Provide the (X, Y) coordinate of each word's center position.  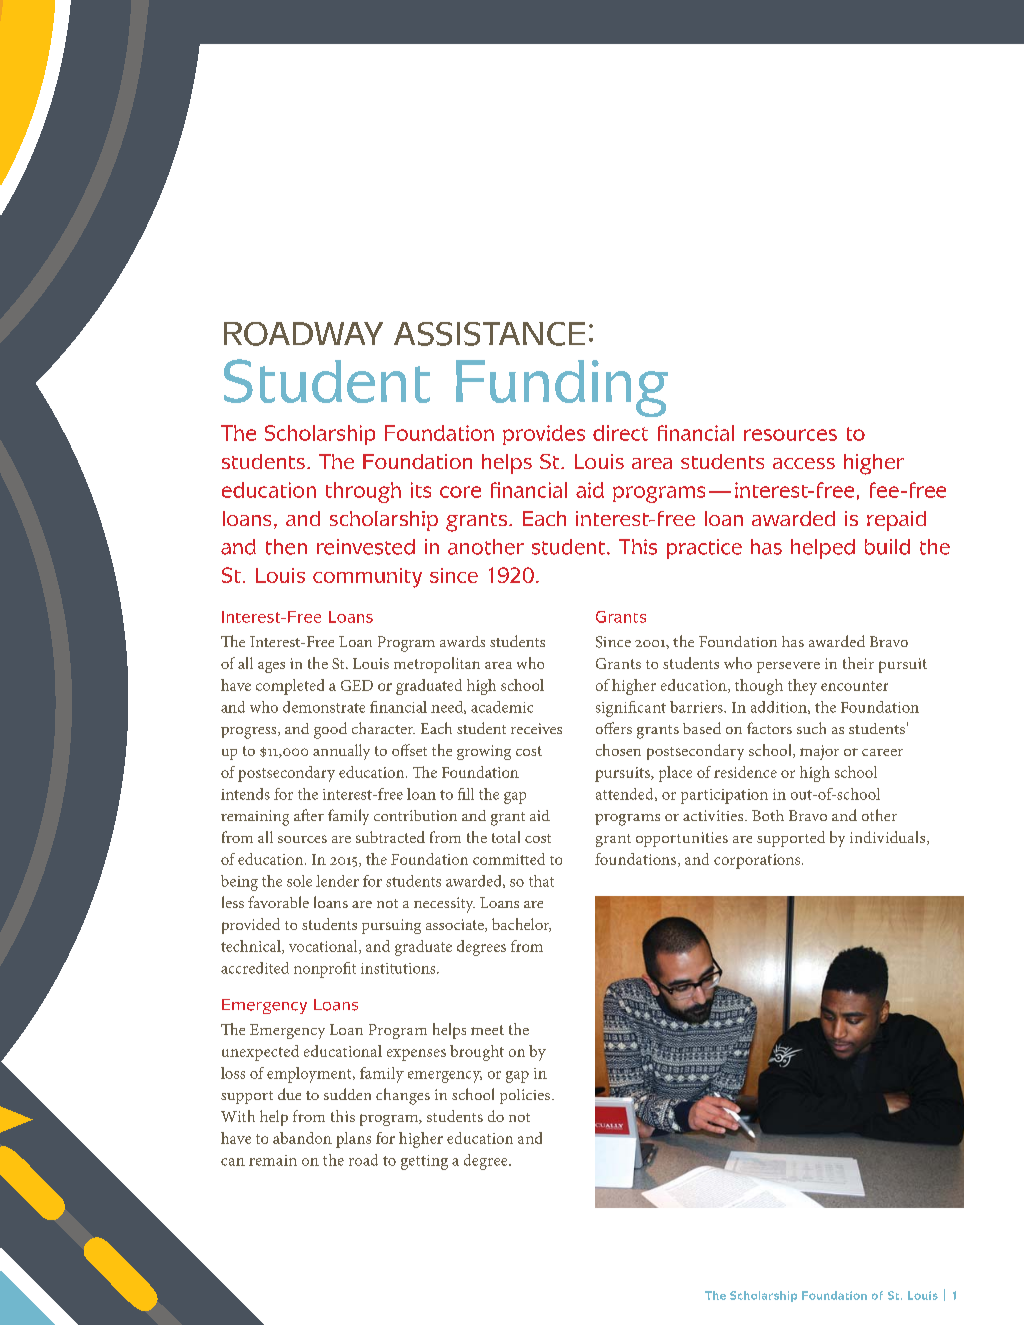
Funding (562, 388)
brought (477, 1053)
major (819, 752)
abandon (302, 1138)
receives (536, 728)
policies (525, 1096)
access (804, 463)
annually (341, 752)
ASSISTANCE (489, 334)
